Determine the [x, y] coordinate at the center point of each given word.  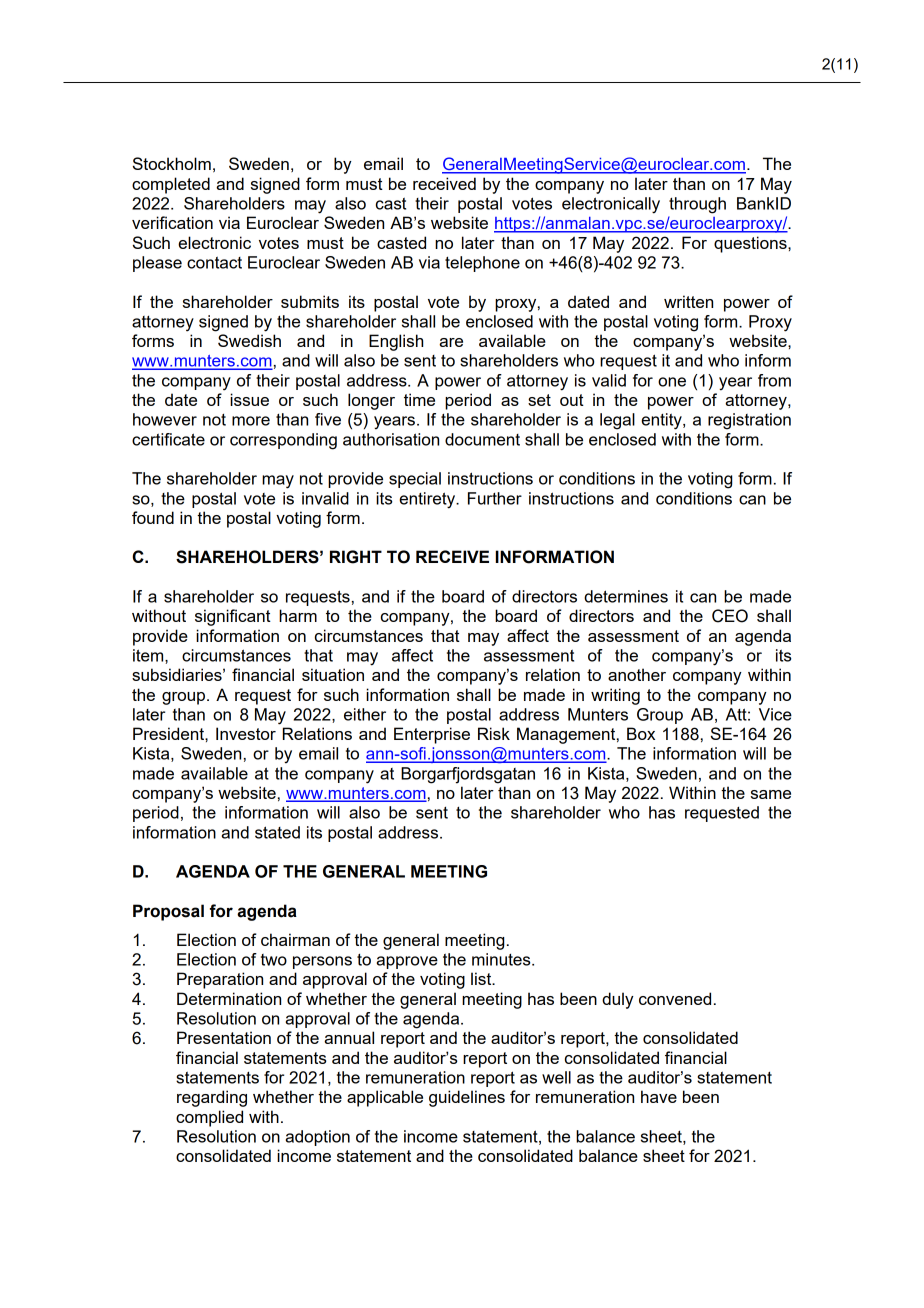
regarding [212, 1098]
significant [233, 617]
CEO [730, 616]
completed [171, 185]
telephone [482, 264]
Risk [494, 733]
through [697, 205]
